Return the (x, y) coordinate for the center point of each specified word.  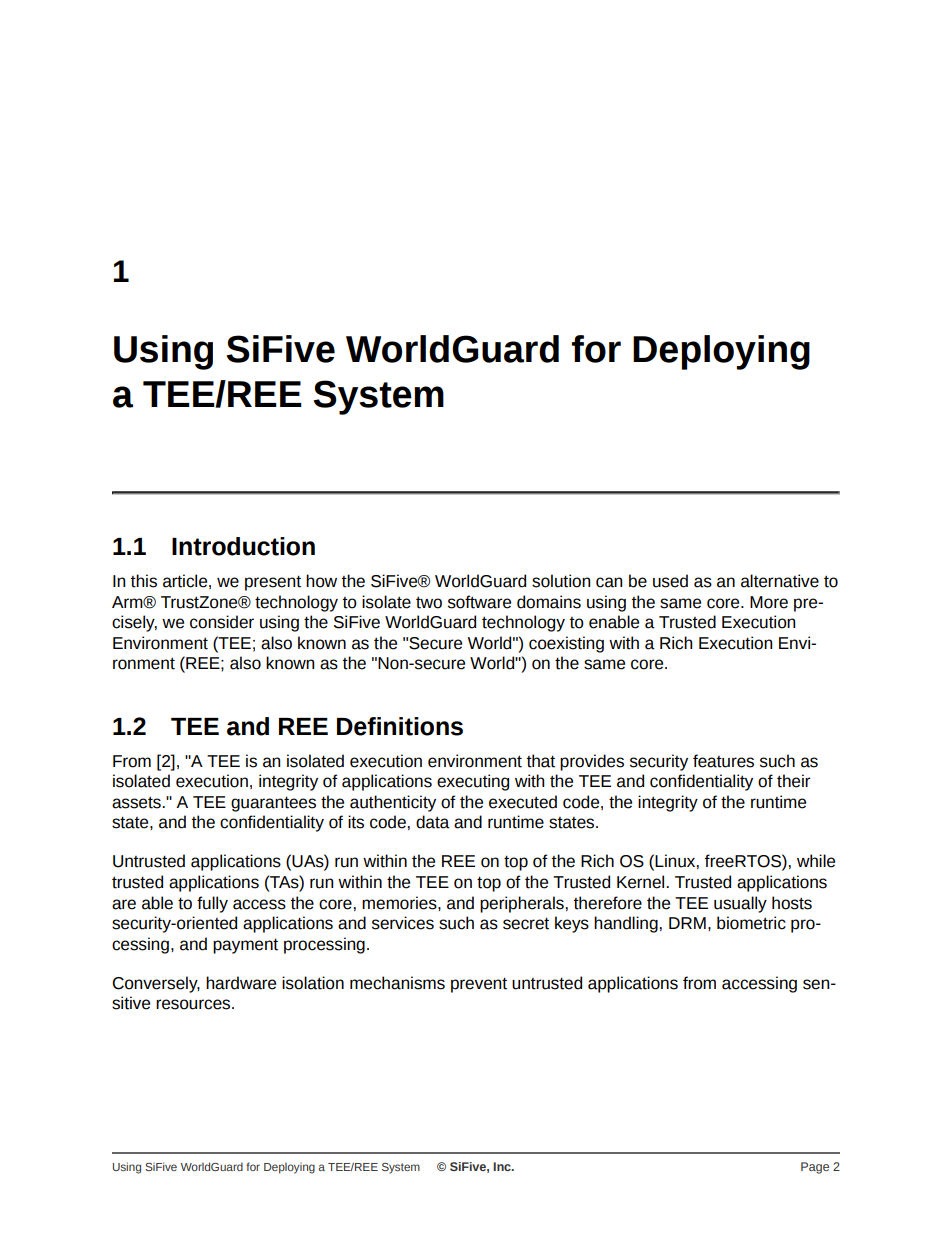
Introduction (243, 546)
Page (815, 1168)
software (479, 602)
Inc (503, 1166)
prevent (479, 985)
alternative (780, 581)
